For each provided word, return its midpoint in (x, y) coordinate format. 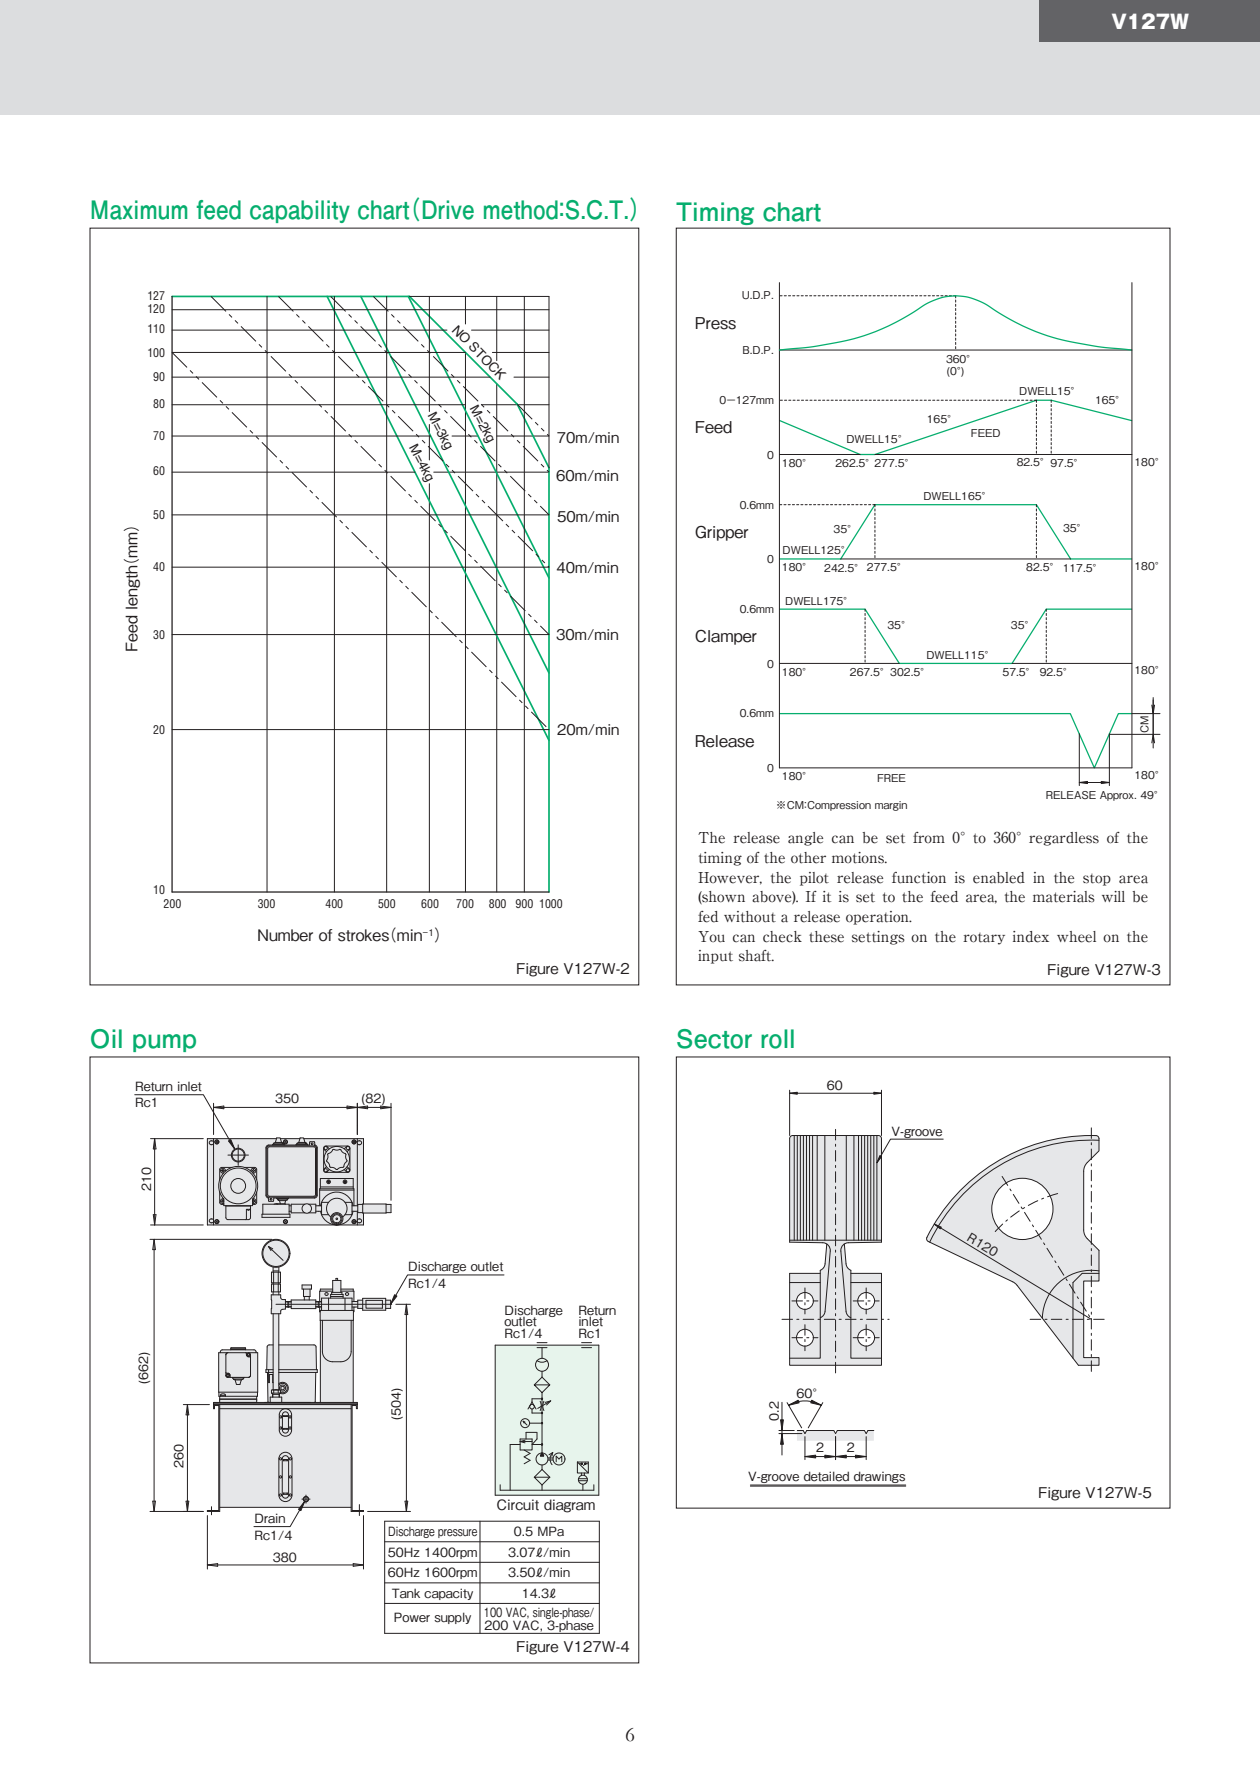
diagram (569, 1506)
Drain (270, 1518)
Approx (1118, 796)
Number (285, 935)
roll (777, 1039)
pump (164, 1043)
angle (805, 839)
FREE (891, 778)
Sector (714, 1039)
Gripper (721, 533)
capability (300, 211)
